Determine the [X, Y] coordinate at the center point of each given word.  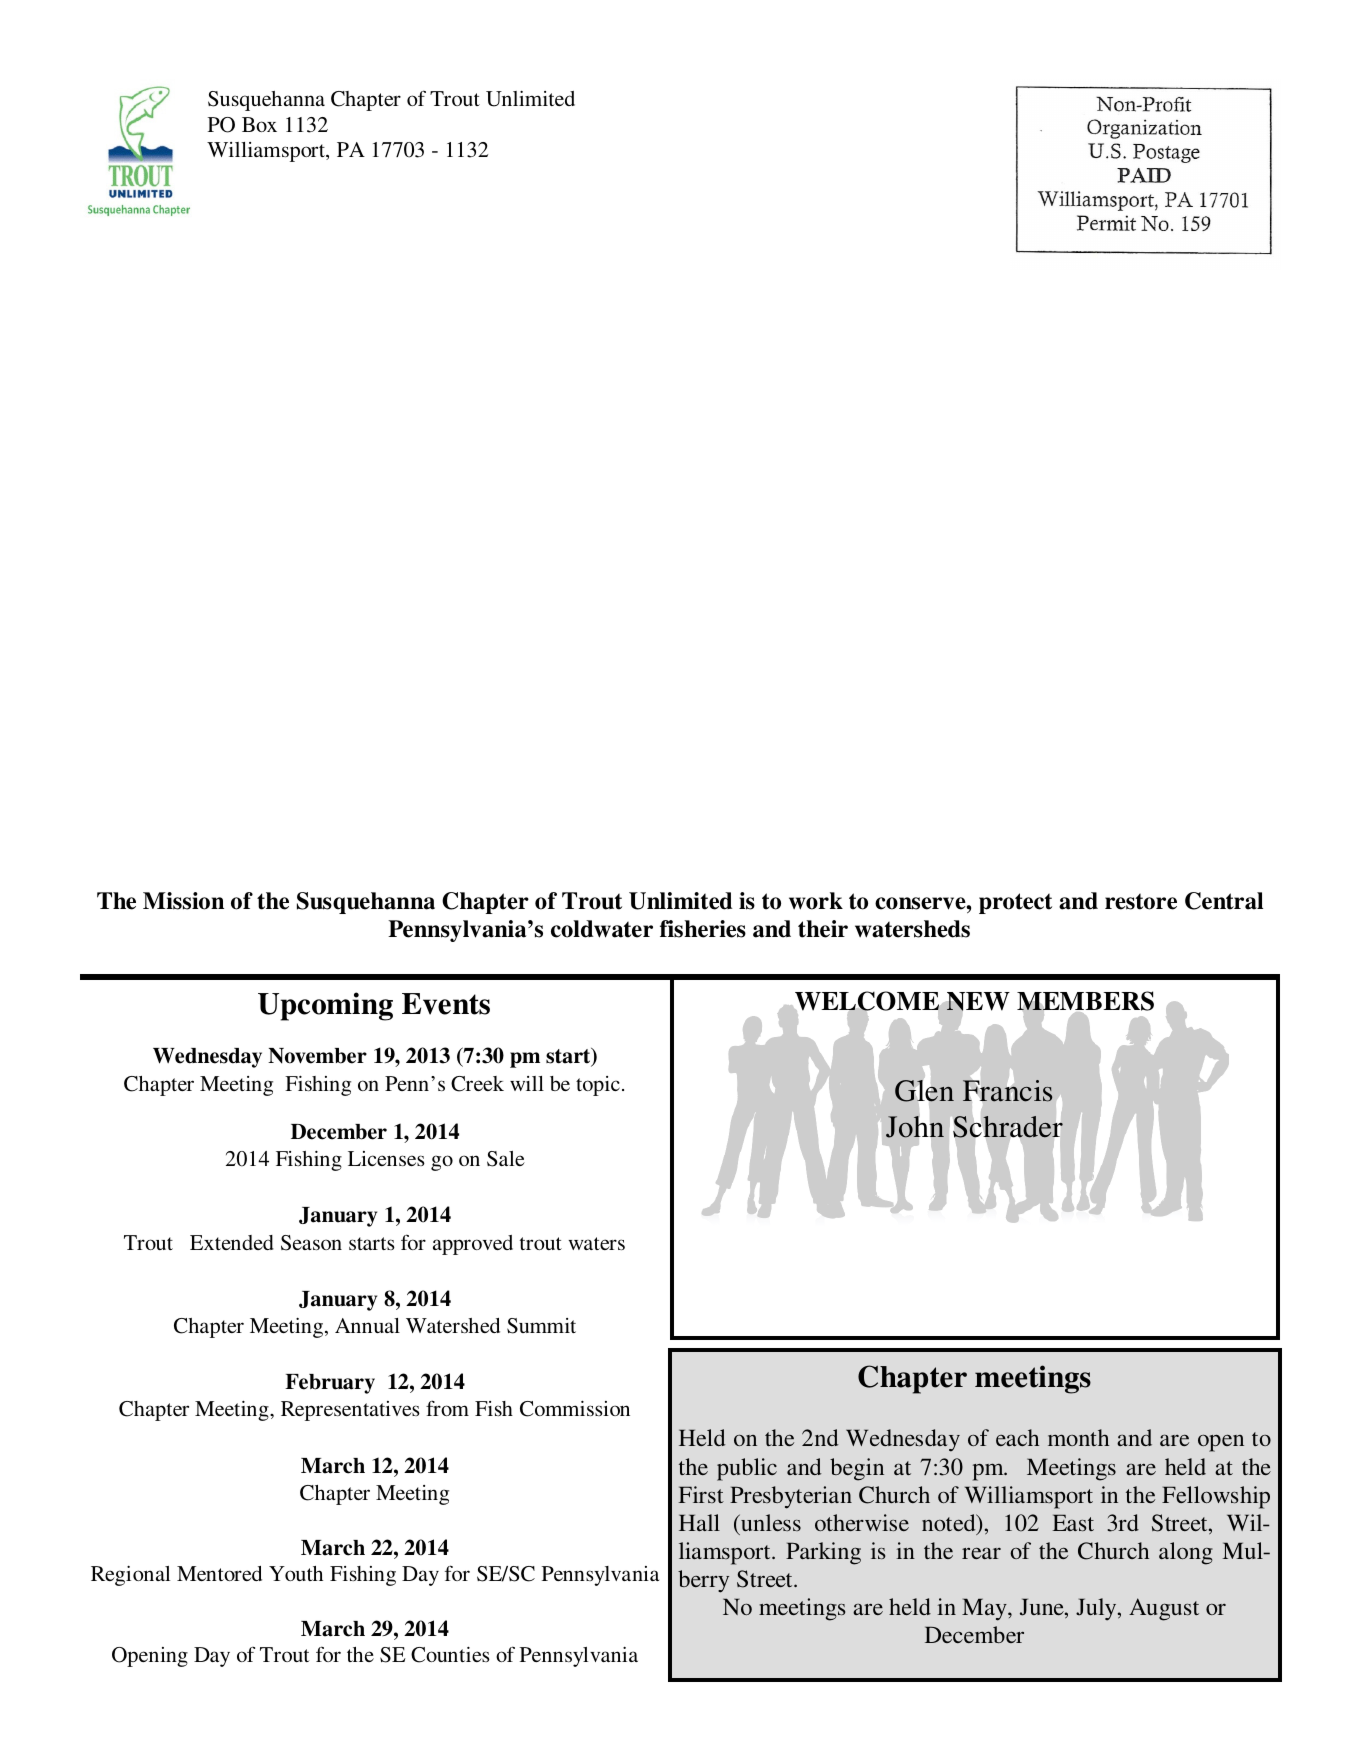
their [823, 929]
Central [1224, 901]
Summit [541, 1326]
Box [259, 124]
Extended [232, 1242]
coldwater [602, 929]
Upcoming [325, 1006]
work [816, 901]
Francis [1007, 1091]
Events [446, 1004]
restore [1141, 901]
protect [1015, 903]
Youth [296, 1573]
